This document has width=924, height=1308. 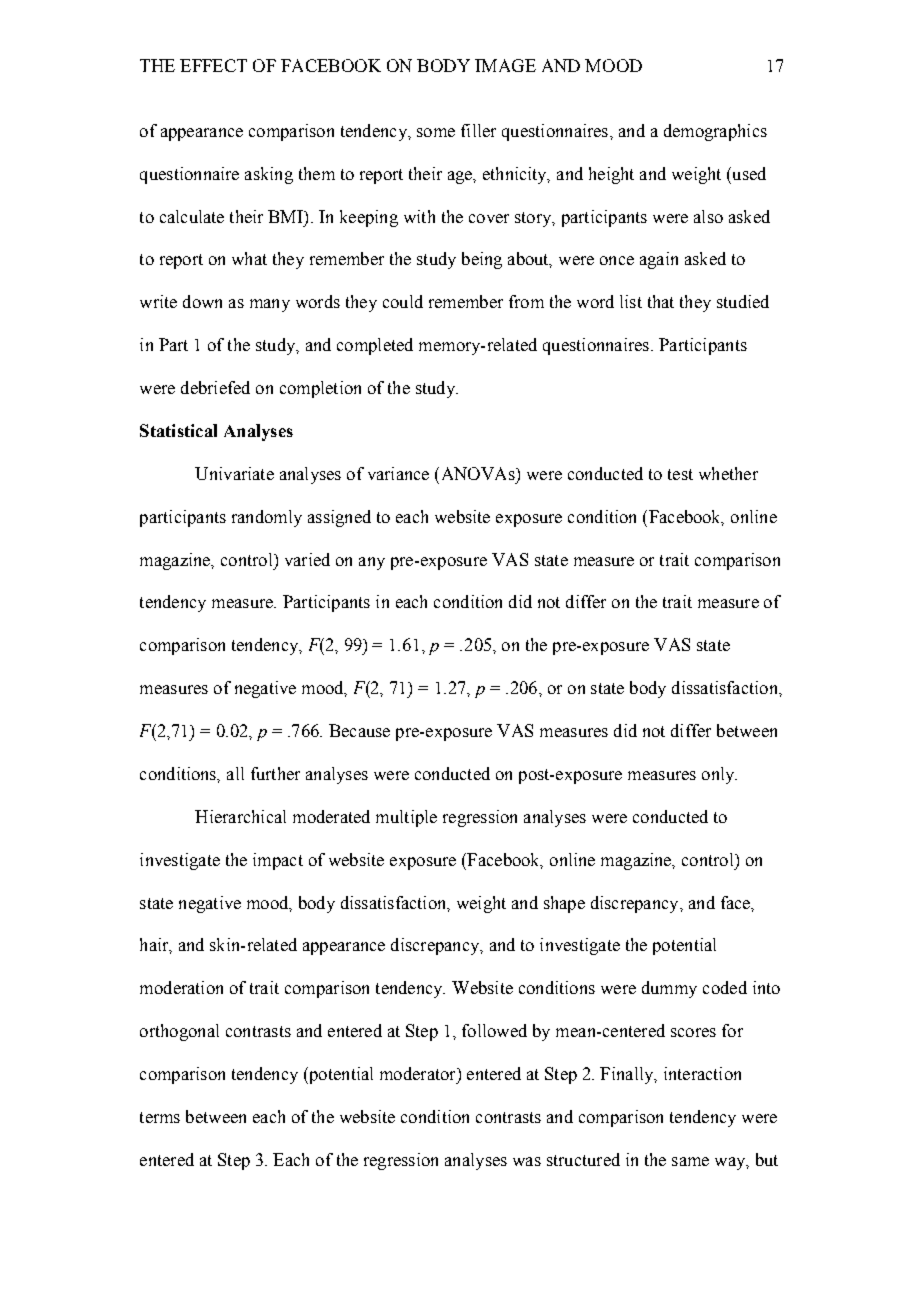 I want to click on EFFECT, so click(x=213, y=65).
